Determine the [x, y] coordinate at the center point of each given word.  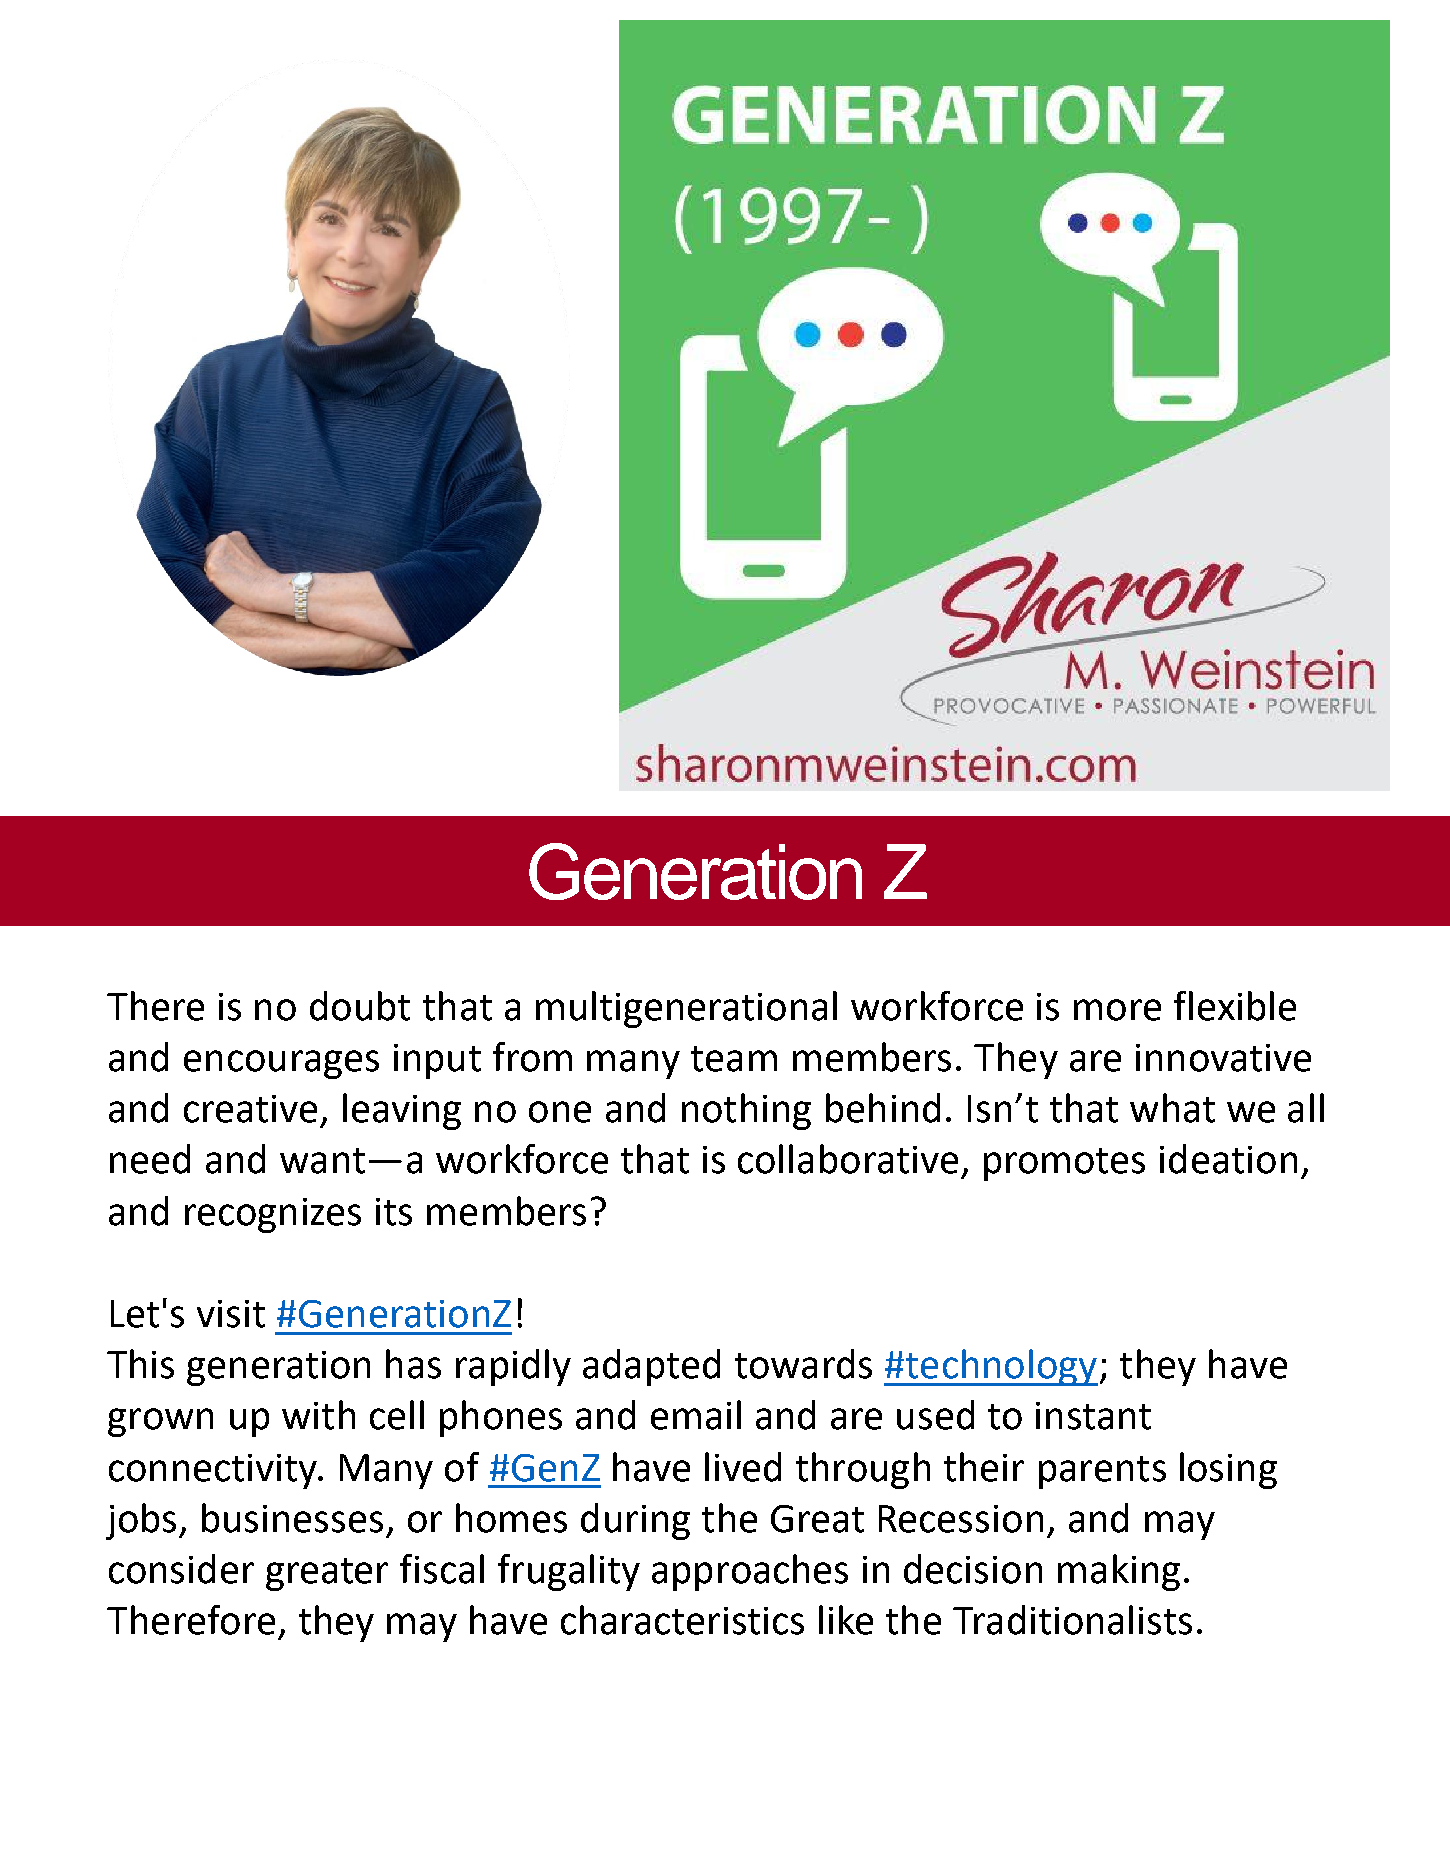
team [734, 1059]
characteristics [682, 1620]
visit [231, 1314]
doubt [360, 1006]
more [1117, 1010]
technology [1001, 1367]
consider [181, 1569]
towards [803, 1364]
